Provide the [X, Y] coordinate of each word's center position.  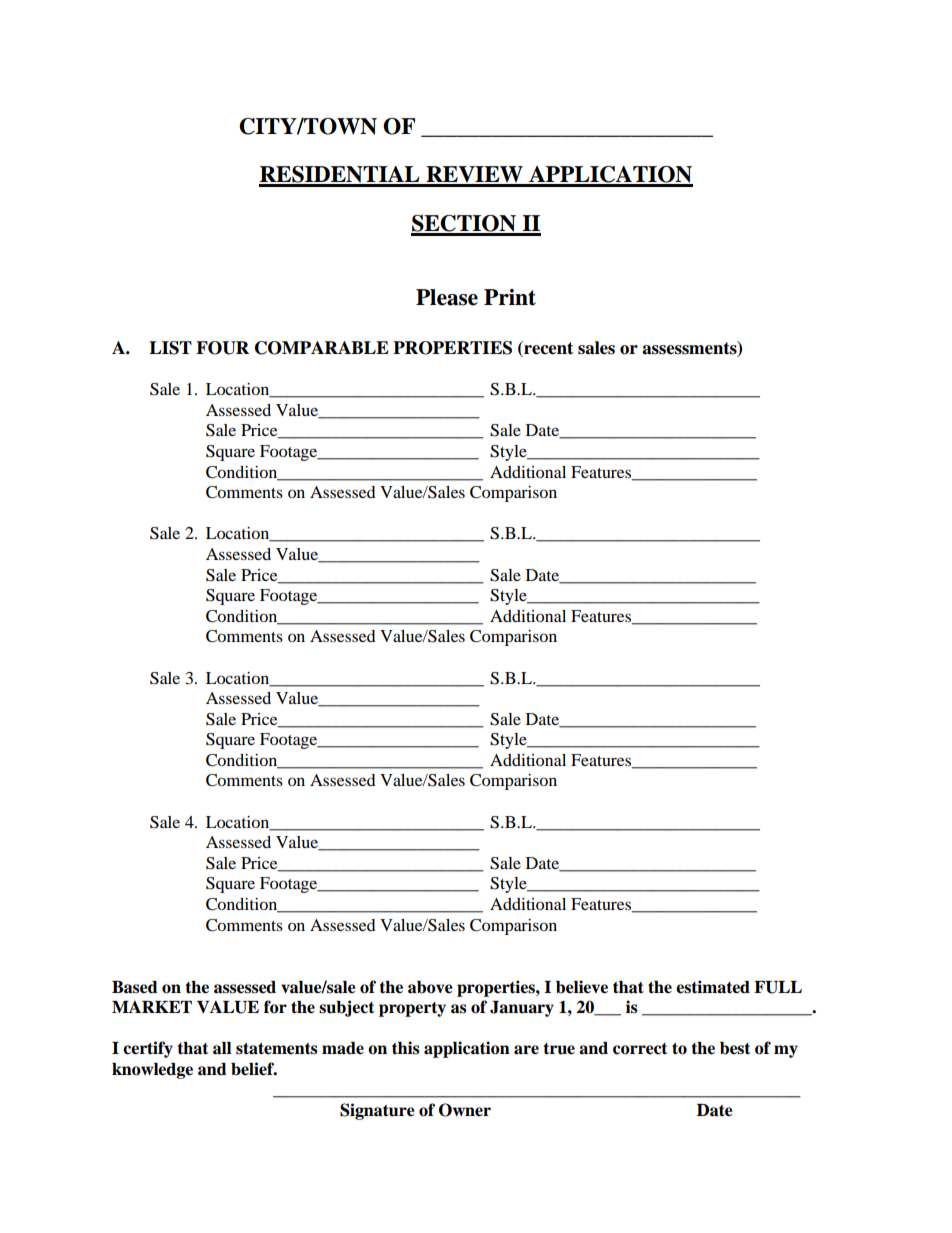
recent [547, 349]
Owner [465, 1110]
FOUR [222, 348]
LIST [170, 348]
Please [447, 297]
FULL [778, 987]
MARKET [152, 1006]
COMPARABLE [322, 348]
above [430, 987]
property [412, 1009]
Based [135, 987]
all [222, 1048]
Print [510, 297]
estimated [713, 987]
